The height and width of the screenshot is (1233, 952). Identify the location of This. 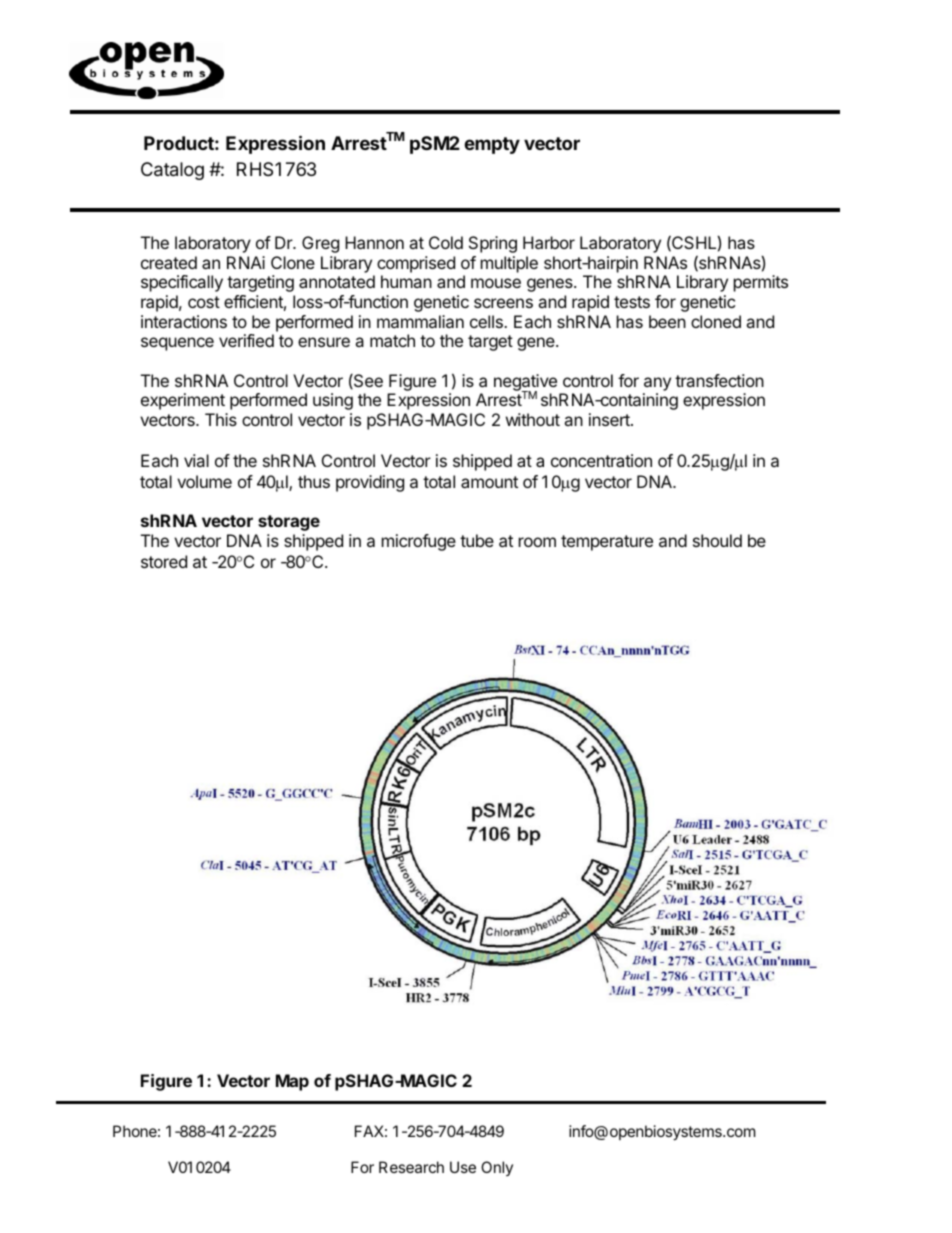
(221, 419).
